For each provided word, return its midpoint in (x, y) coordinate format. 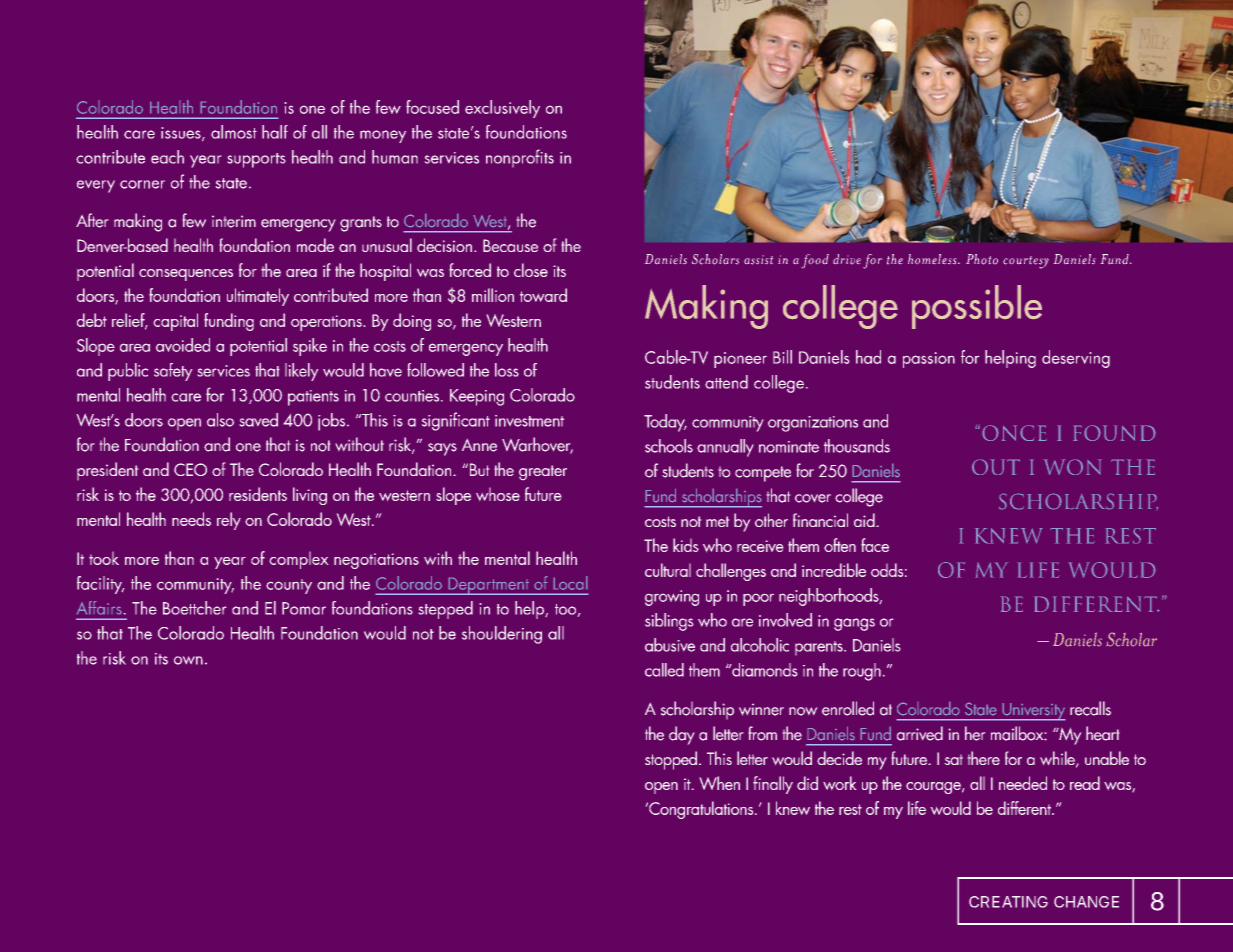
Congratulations (701, 810)
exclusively (502, 109)
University (1033, 712)
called (664, 670)
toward (543, 295)
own (188, 660)
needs (191, 519)
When (720, 783)
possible (977, 307)
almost (234, 132)
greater (543, 472)
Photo (982, 259)
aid (865, 520)
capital (176, 322)
